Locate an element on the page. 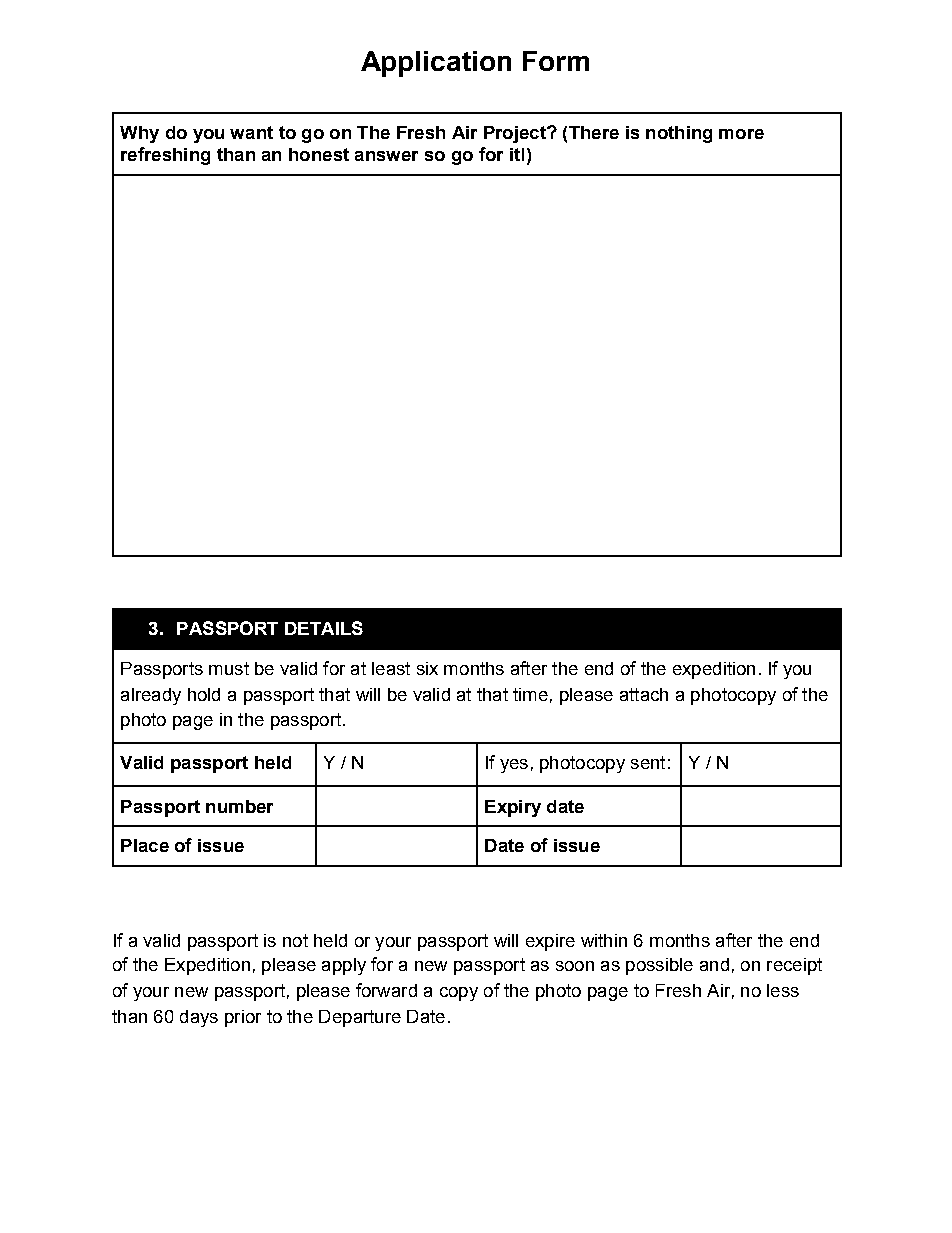  want is located at coordinates (251, 132).
